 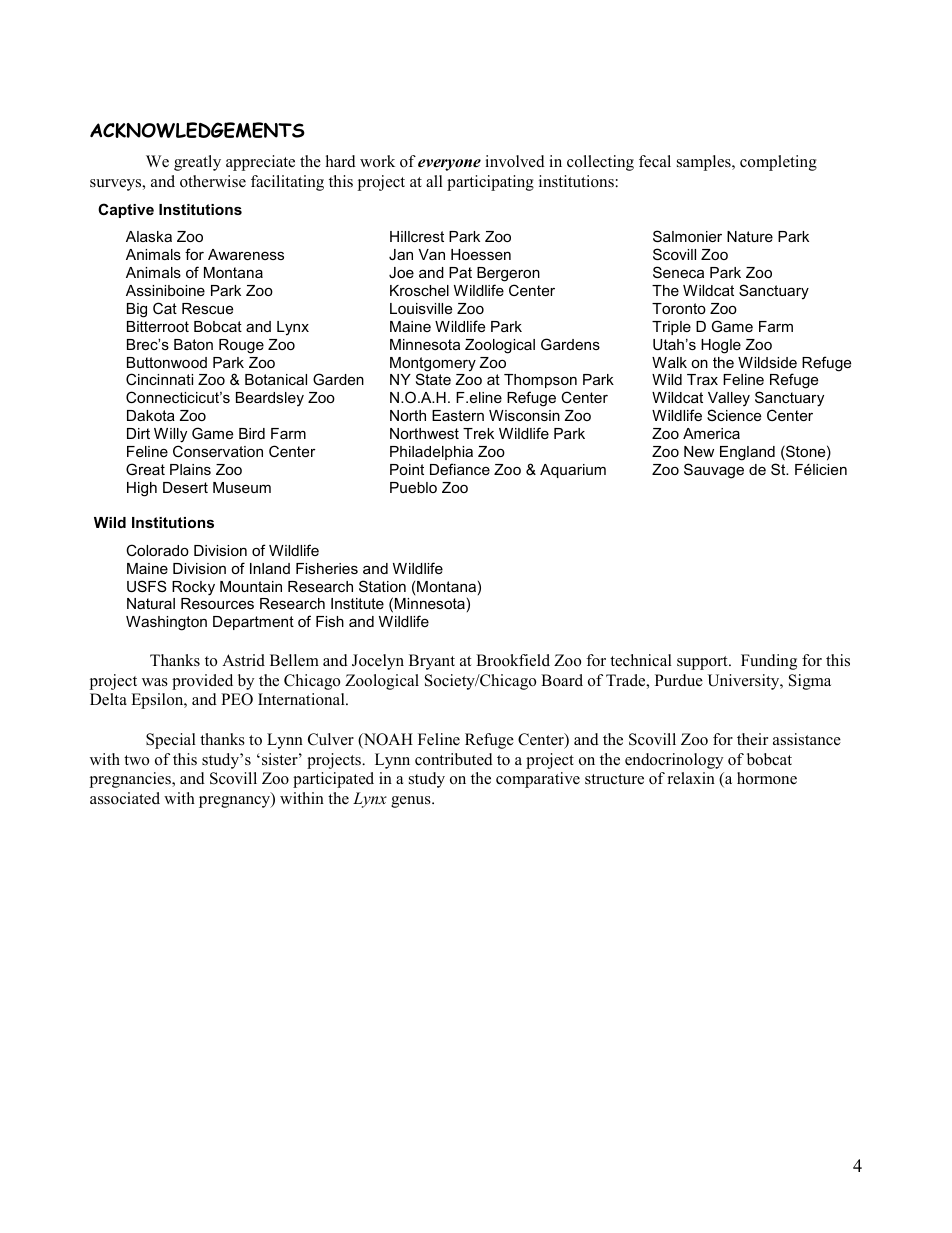 I want to click on Defiance, so click(x=460, y=469).
